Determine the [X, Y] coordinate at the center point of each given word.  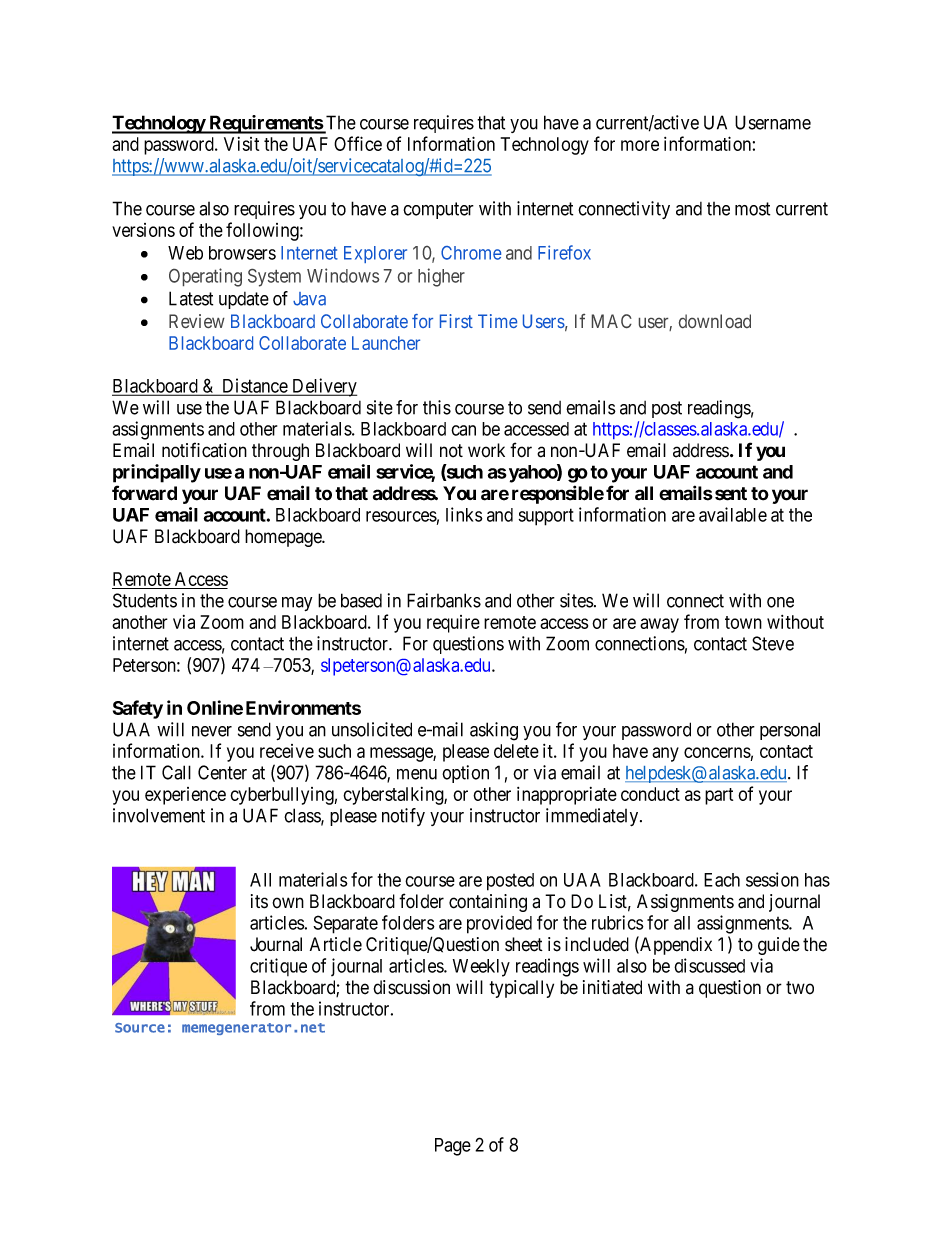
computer [438, 210]
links [464, 514]
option [465, 774]
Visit [241, 144]
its [259, 901]
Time [497, 321]
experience [185, 796]
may [297, 604]
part [719, 796]
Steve [773, 643]
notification [204, 450]
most [752, 209]
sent [731, 494]
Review [197, 321]
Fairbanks [444, 600]
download [715, 321]
